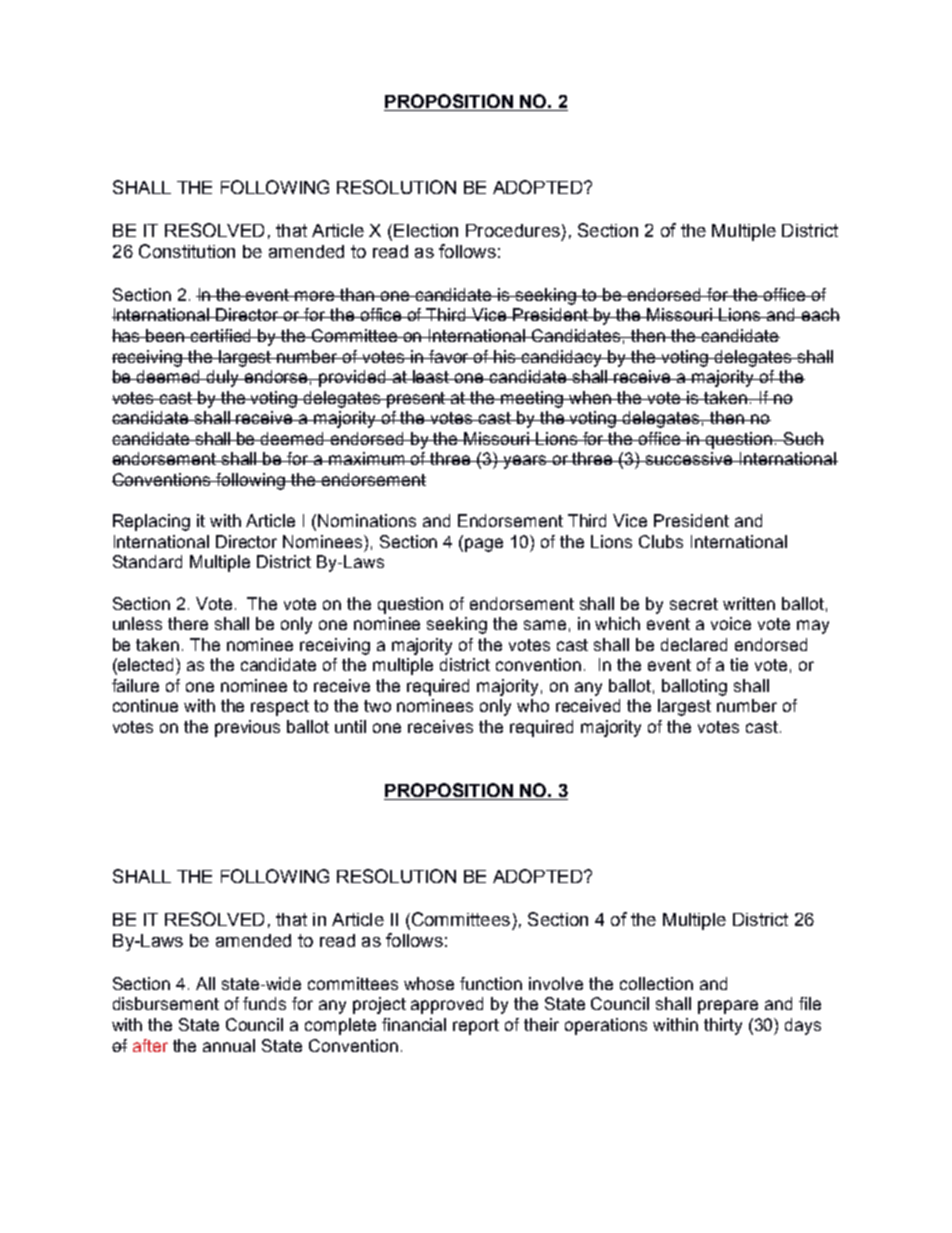 The width and height of the screenshot is (952, 1233). What do you see at coordinates (513, 230) in the screenshot?
I see `Procedures` at bounding box center [513, 230].
